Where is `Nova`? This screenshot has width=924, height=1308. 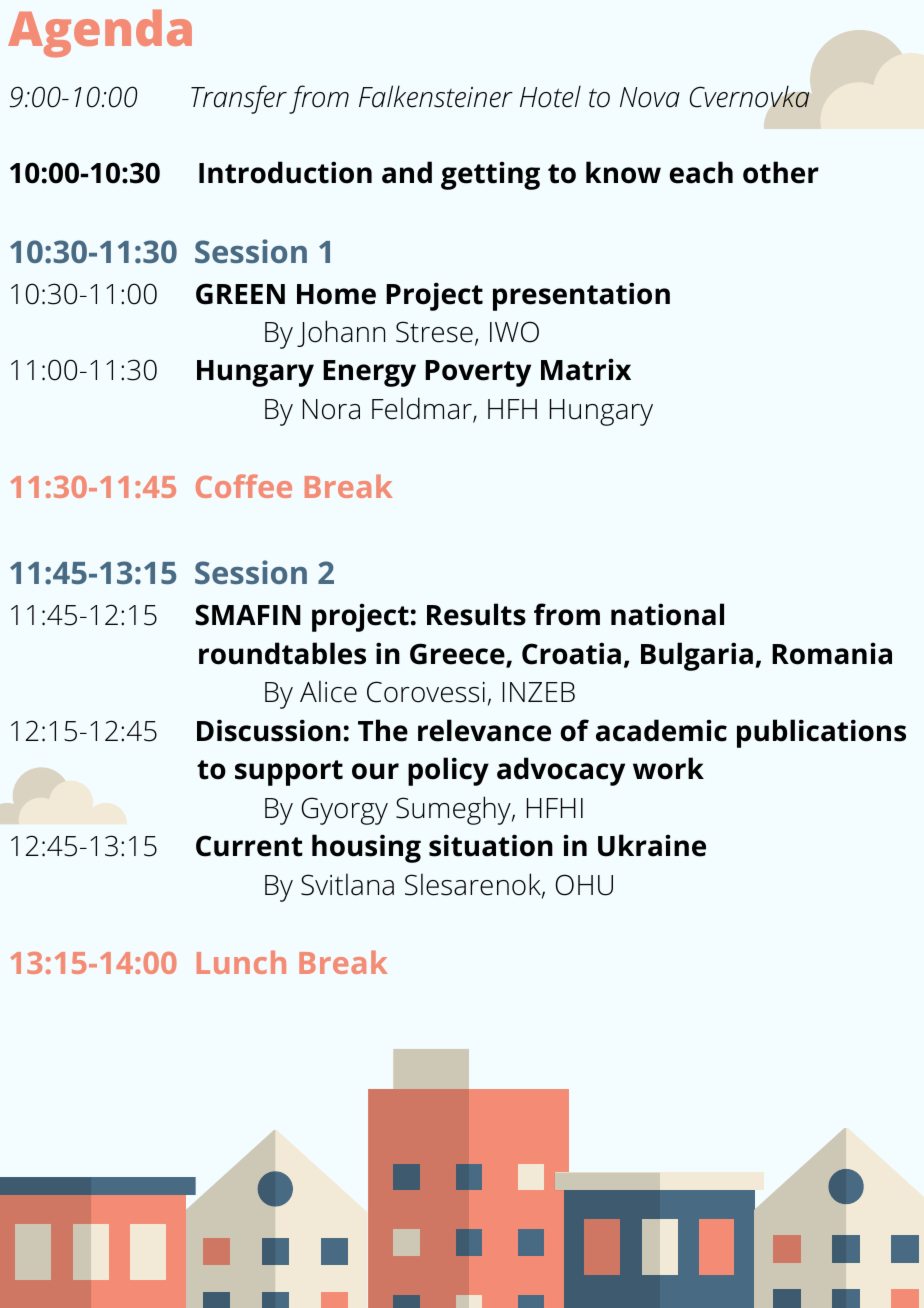
Nova is located at coordinates (650, 97).
